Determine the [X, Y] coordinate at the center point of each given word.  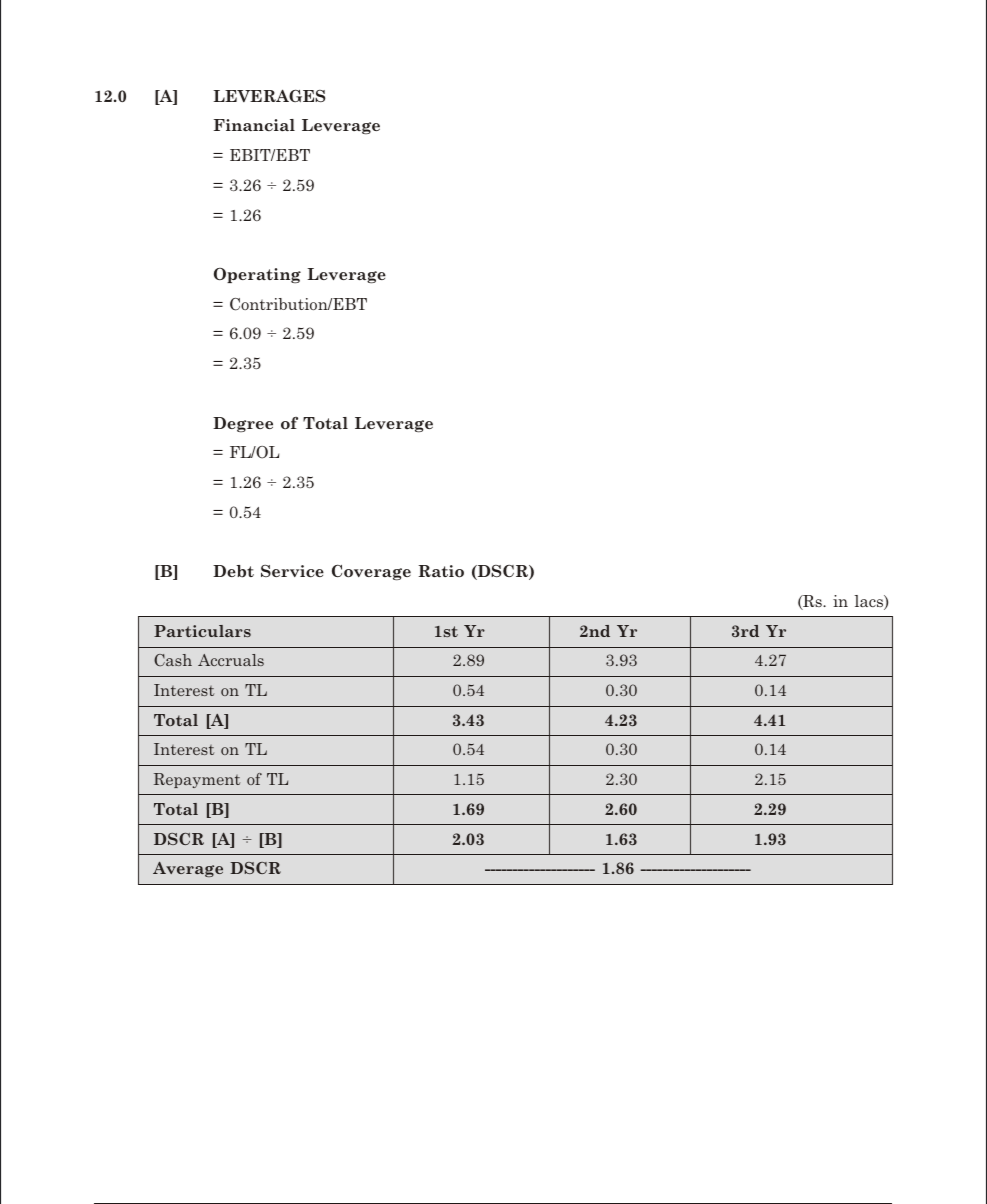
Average [188, 869]
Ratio [441, 571]
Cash [173, 660]
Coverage [371, 572]
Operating [257, 275]
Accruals [231, 660]
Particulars [202, 631]
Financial [254, 125]
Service [292, 571]
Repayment [197, 780]
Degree [243, 424]
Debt [233, 571]
